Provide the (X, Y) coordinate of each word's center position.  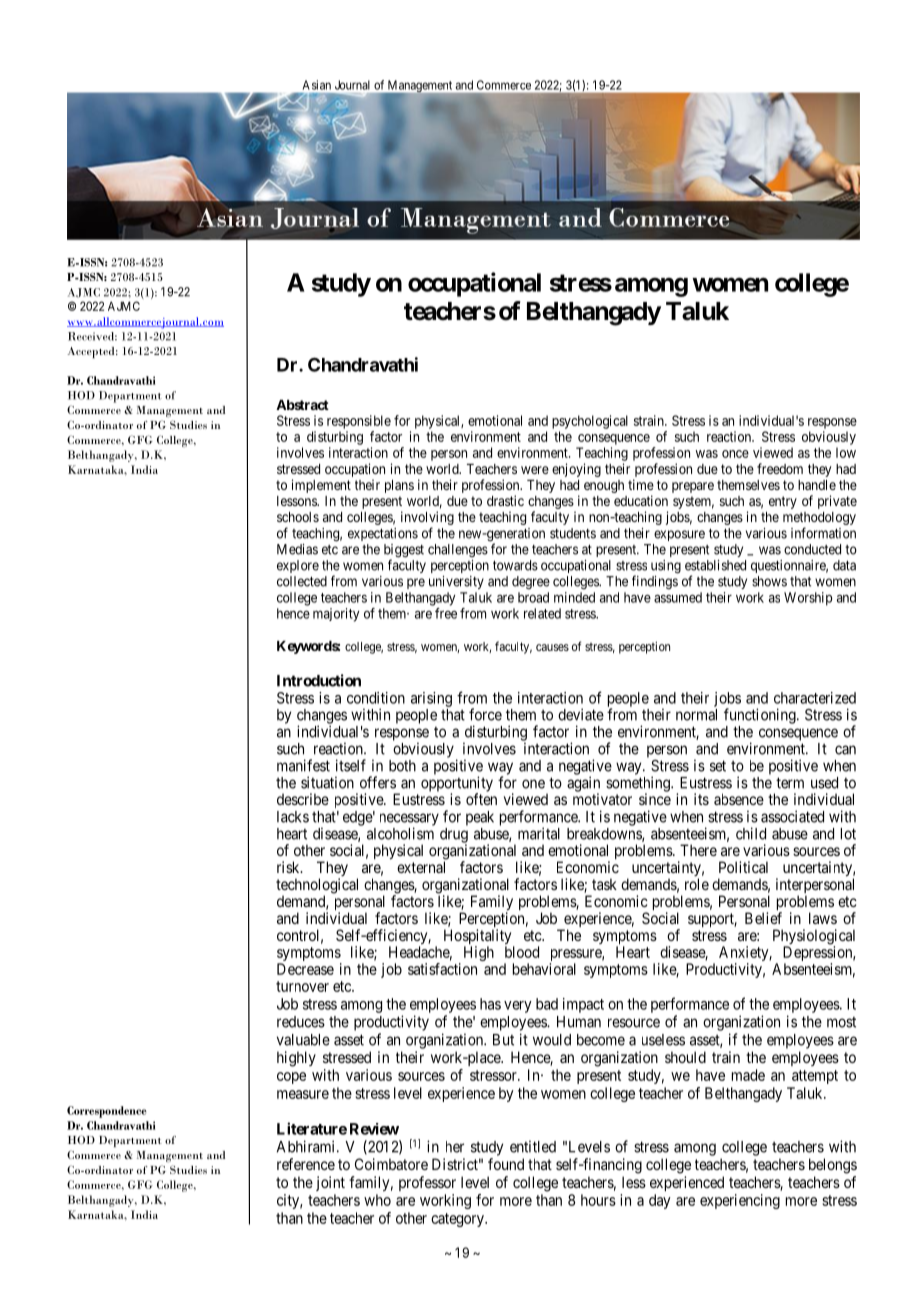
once (735, 454)
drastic (505, 500)
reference (306, 1164)
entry (783, 502)
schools (298, 517)
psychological (590, 422)
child (751, 833)
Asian (317, 85)
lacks (293, 817)
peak (480, 818)
